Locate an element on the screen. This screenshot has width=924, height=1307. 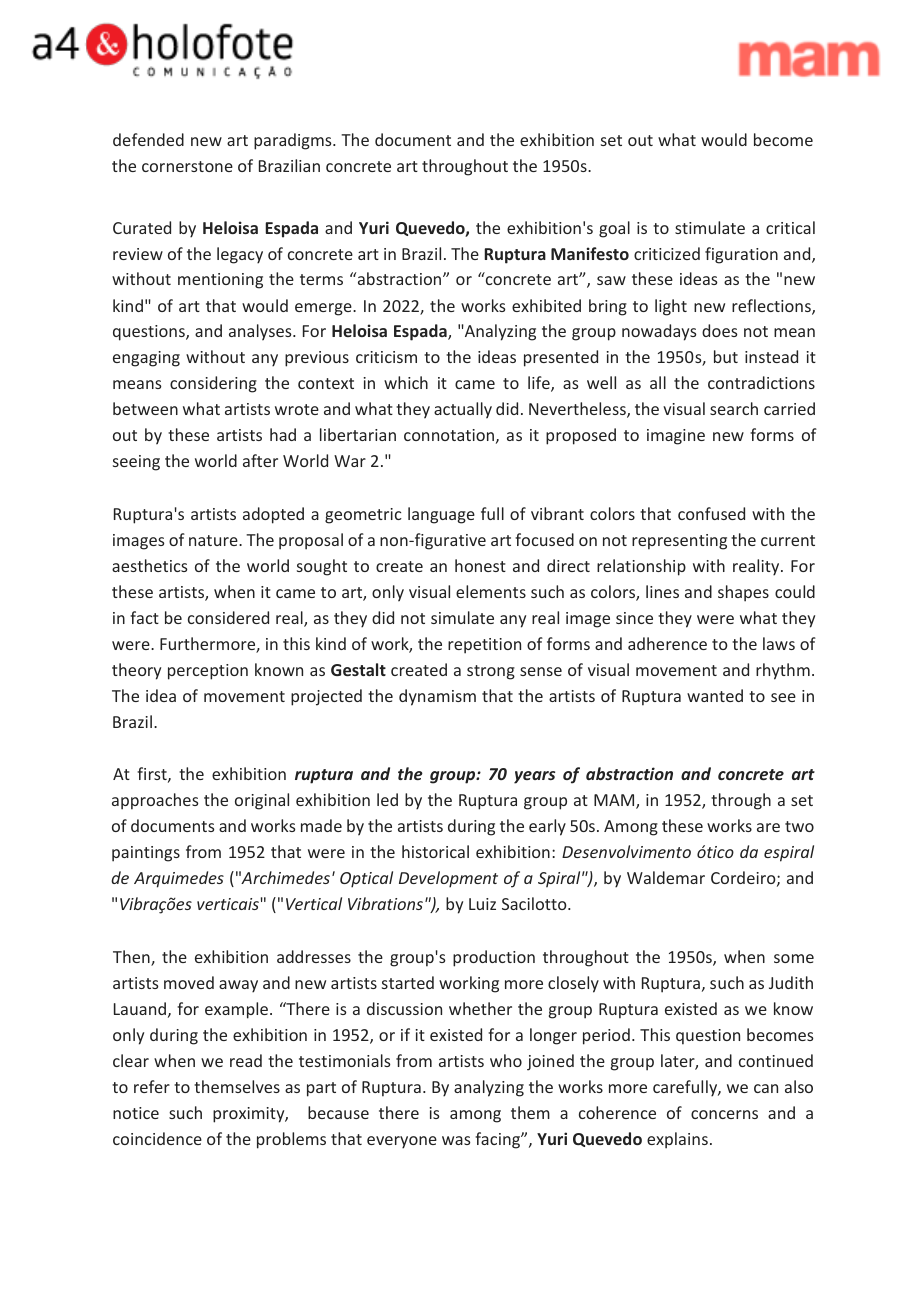
cornerstone is located at coordinates (187, 166).
